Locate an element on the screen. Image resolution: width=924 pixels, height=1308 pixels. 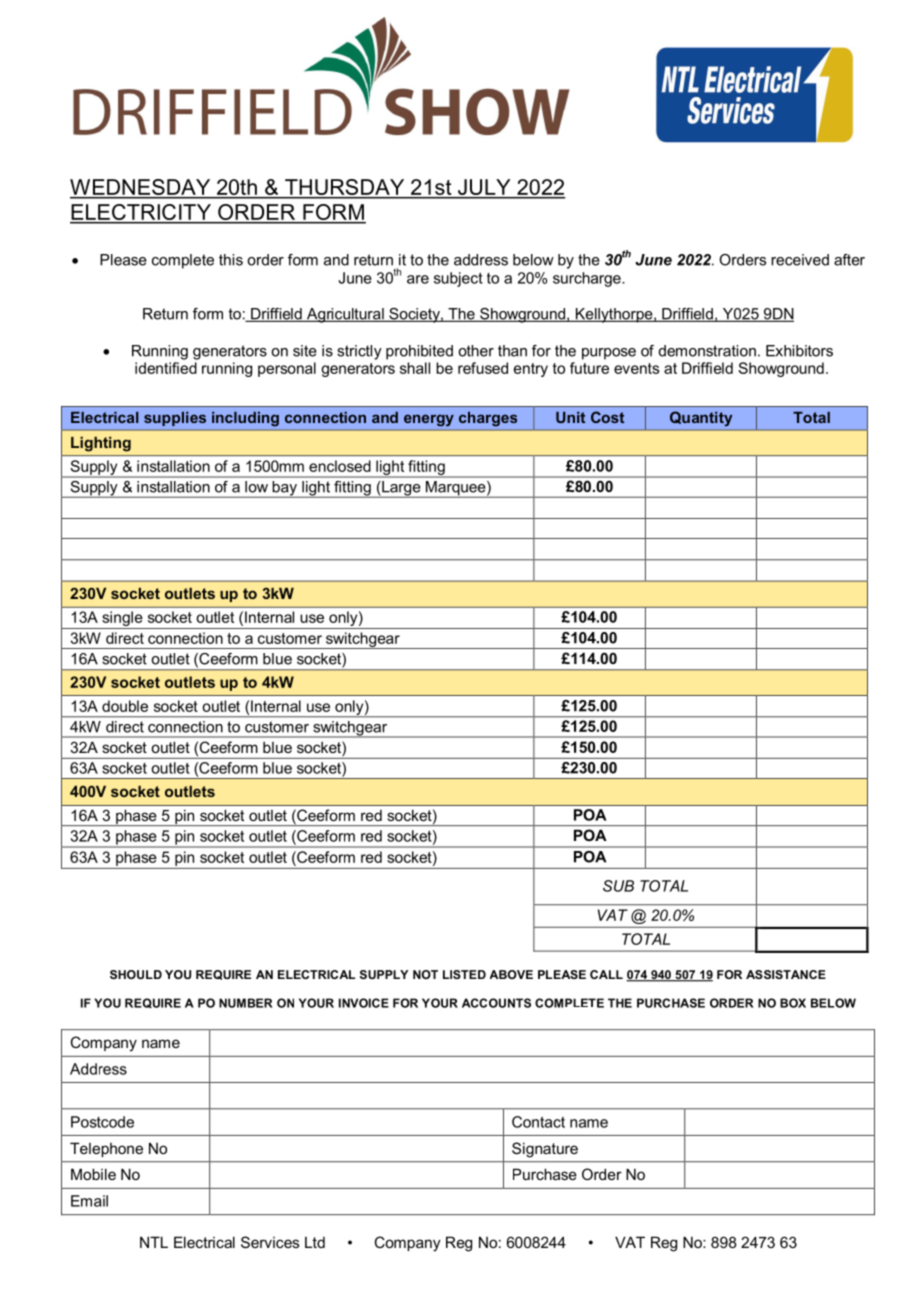
LISTED is located at coordinates (464, 974).
